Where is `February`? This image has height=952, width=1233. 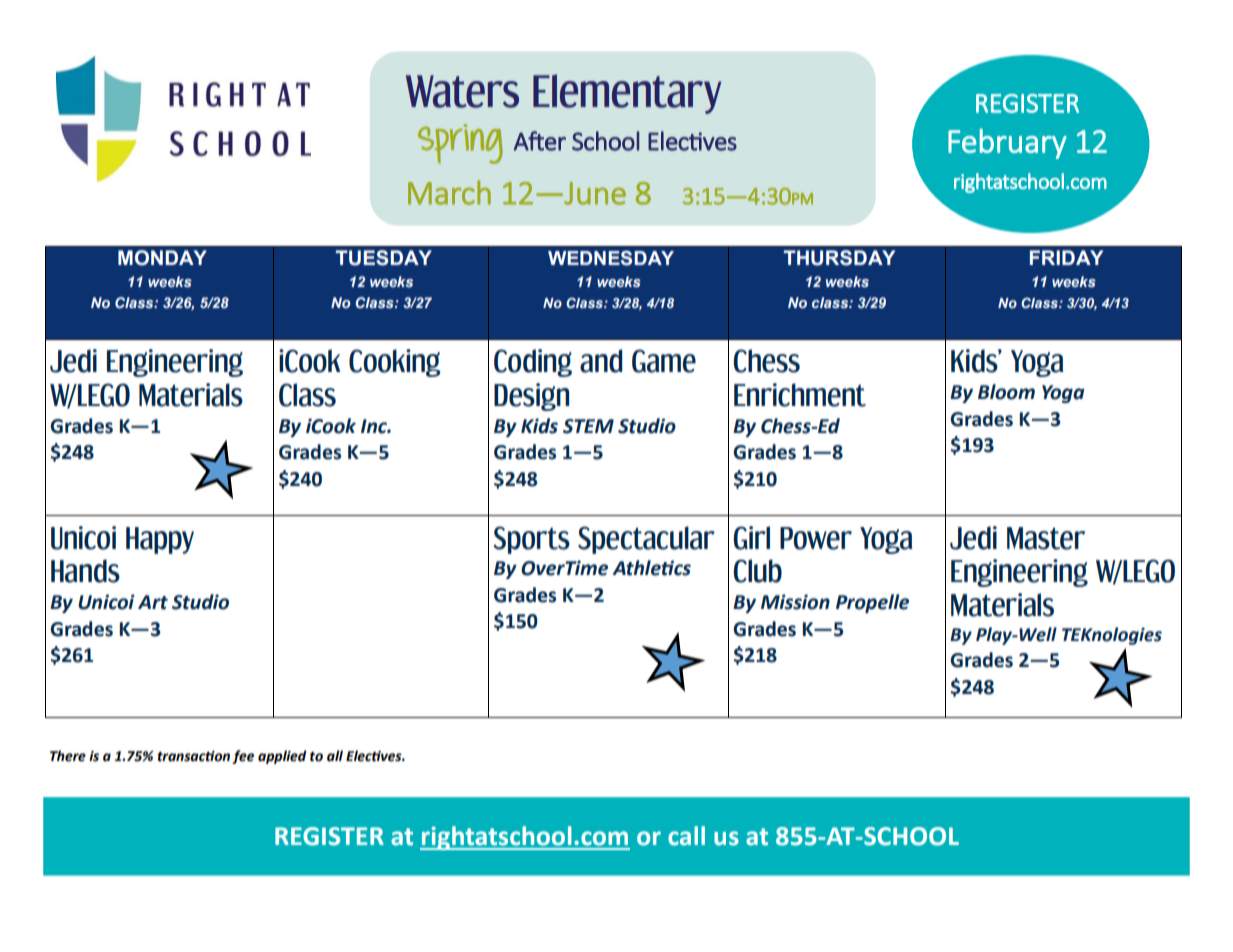
February is located at coordinates (1007, 143).
